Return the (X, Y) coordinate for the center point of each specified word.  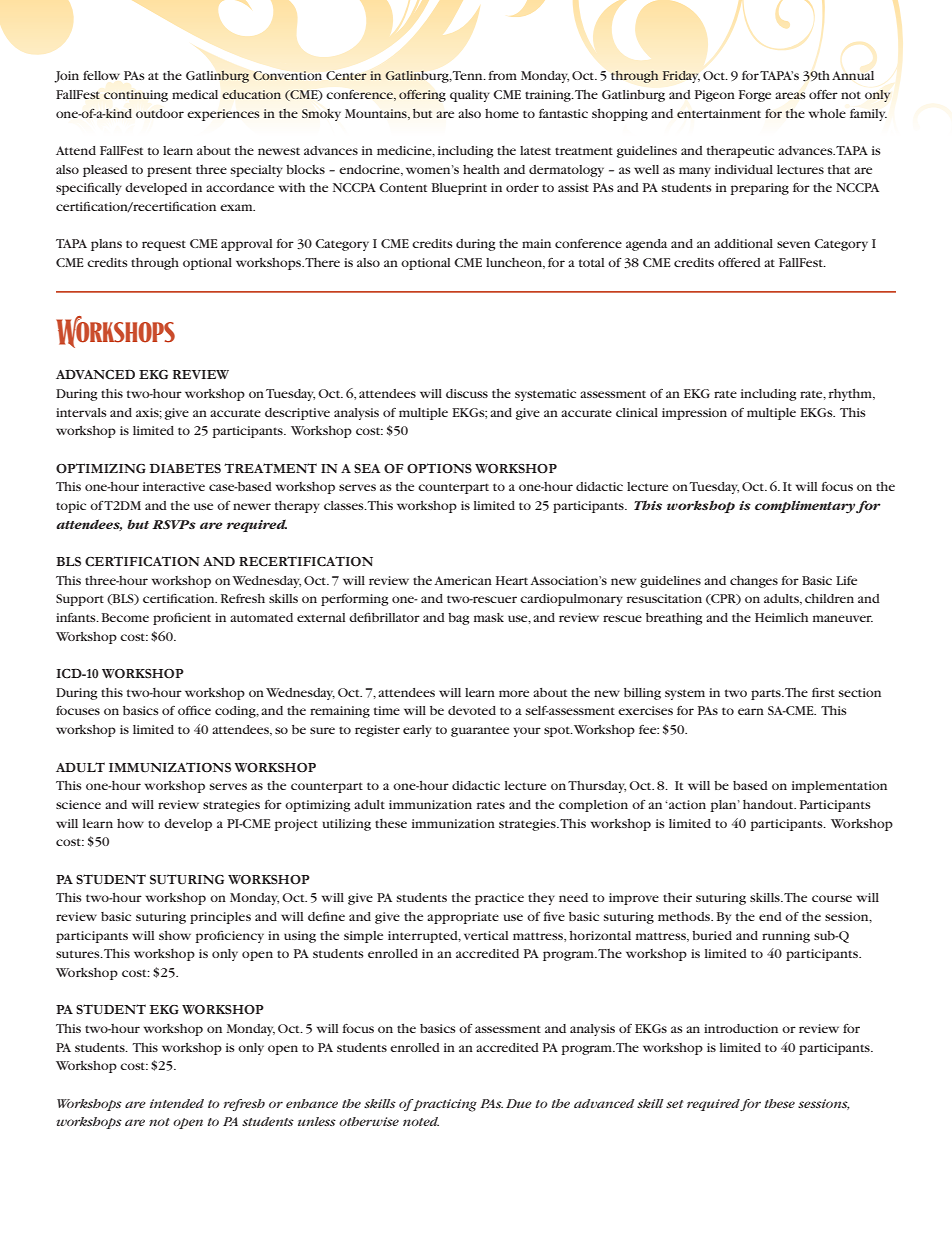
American (463, 580)
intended (177, 1103)
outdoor (160, 113)
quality (470, 96)
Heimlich (781, 617)
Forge (755, 96)
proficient (182, 618)
